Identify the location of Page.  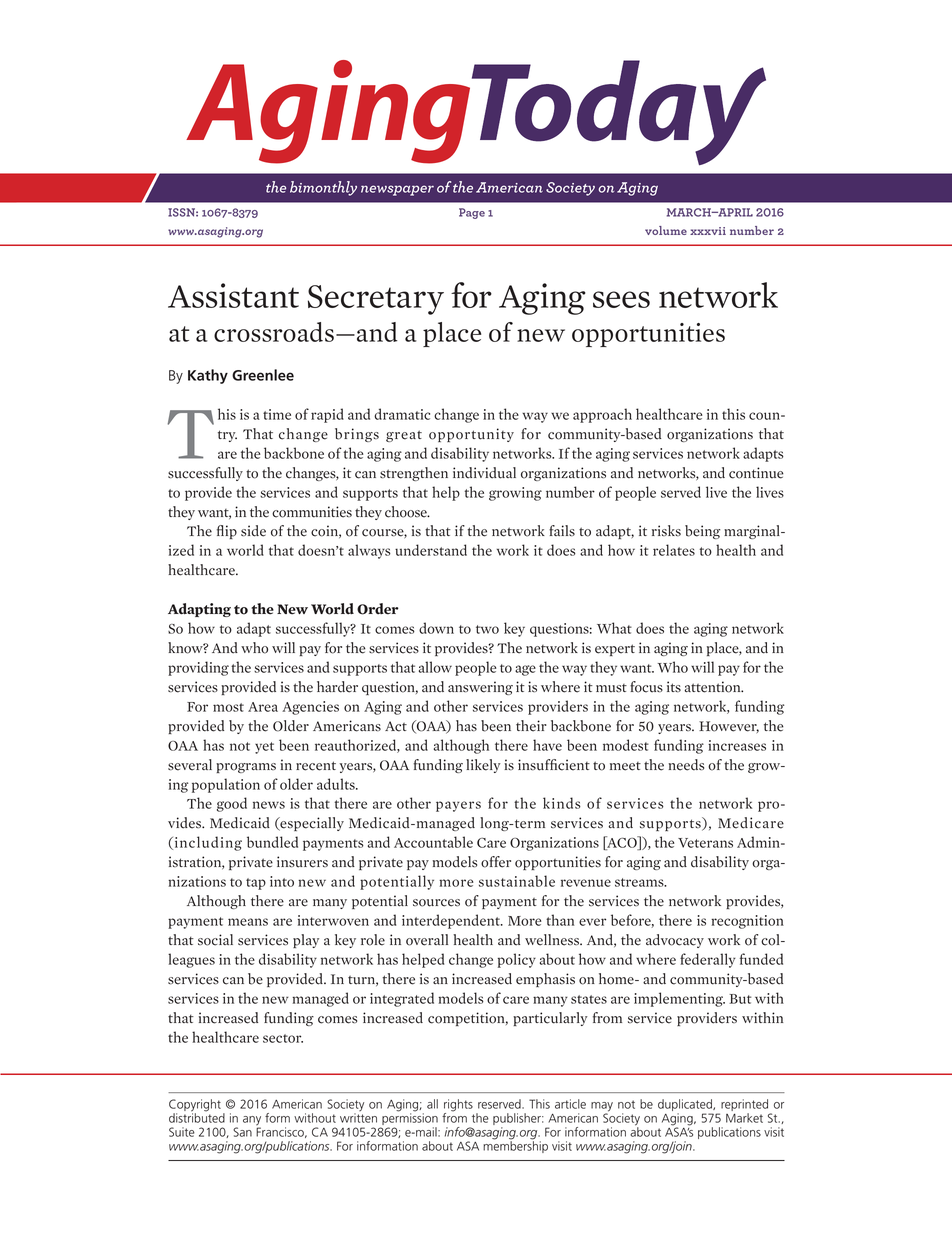
(472, 213).
